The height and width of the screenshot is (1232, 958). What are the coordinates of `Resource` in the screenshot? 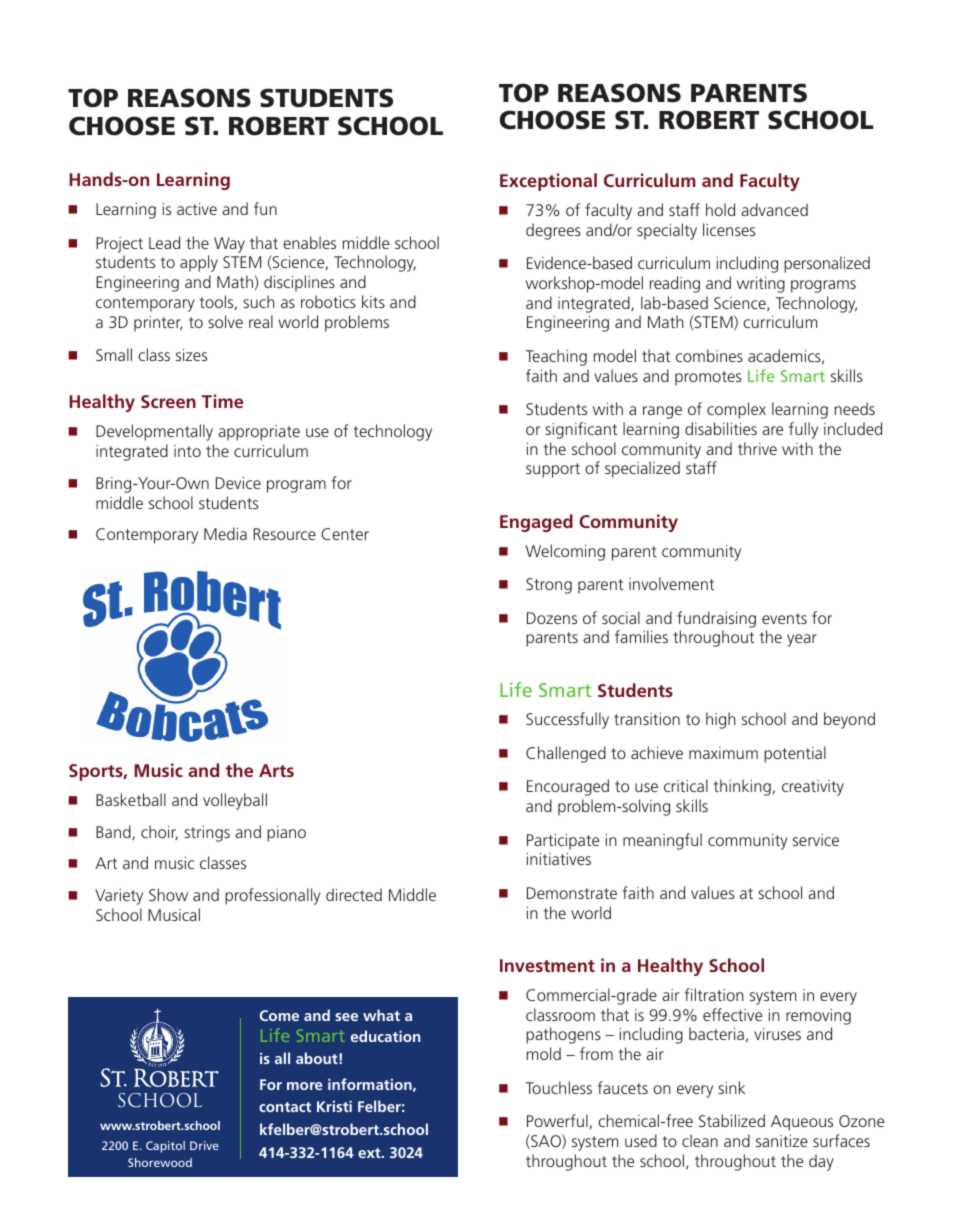 It's located at (284, 534).
